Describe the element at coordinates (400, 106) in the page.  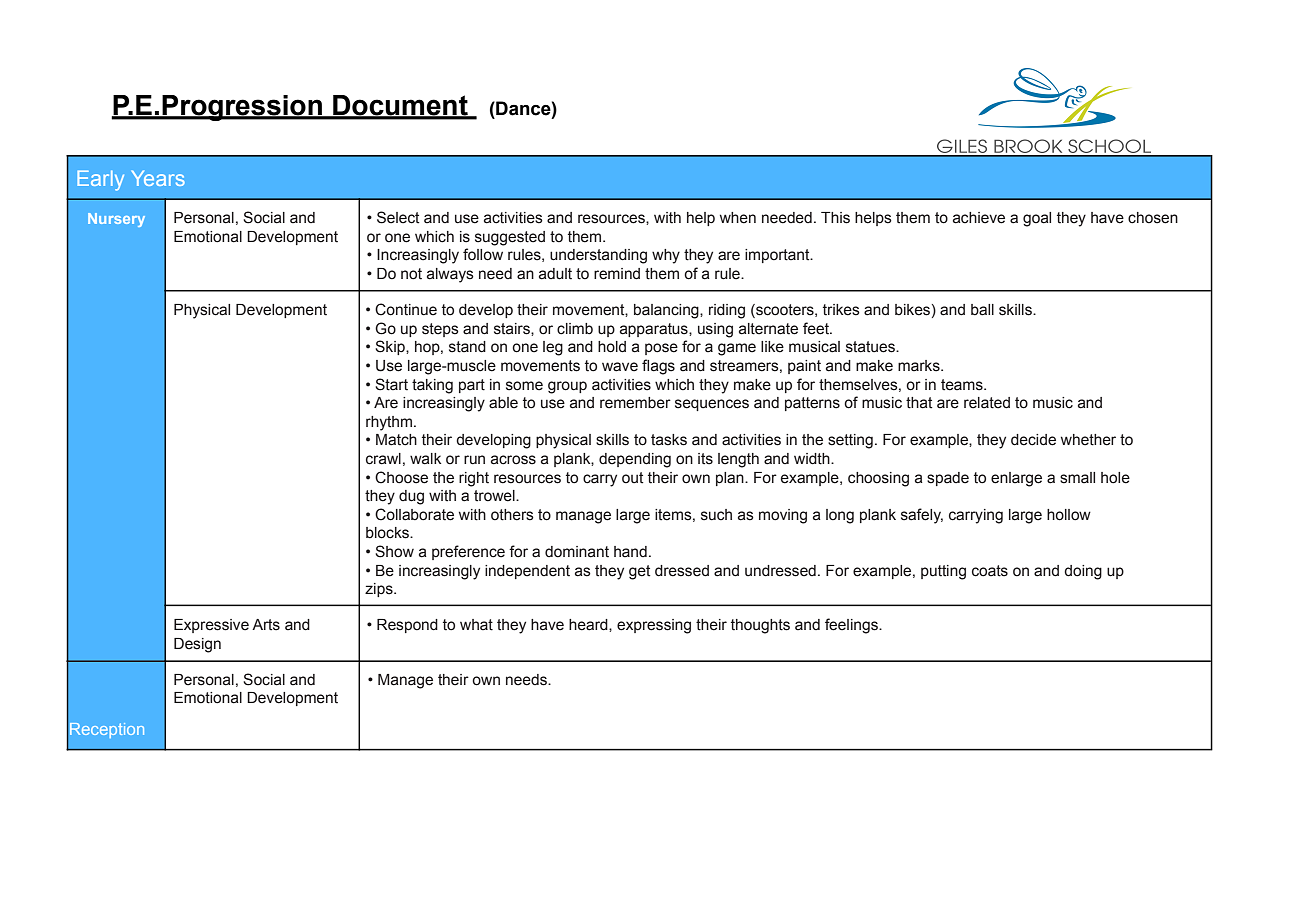
I see `Document` at that location.
